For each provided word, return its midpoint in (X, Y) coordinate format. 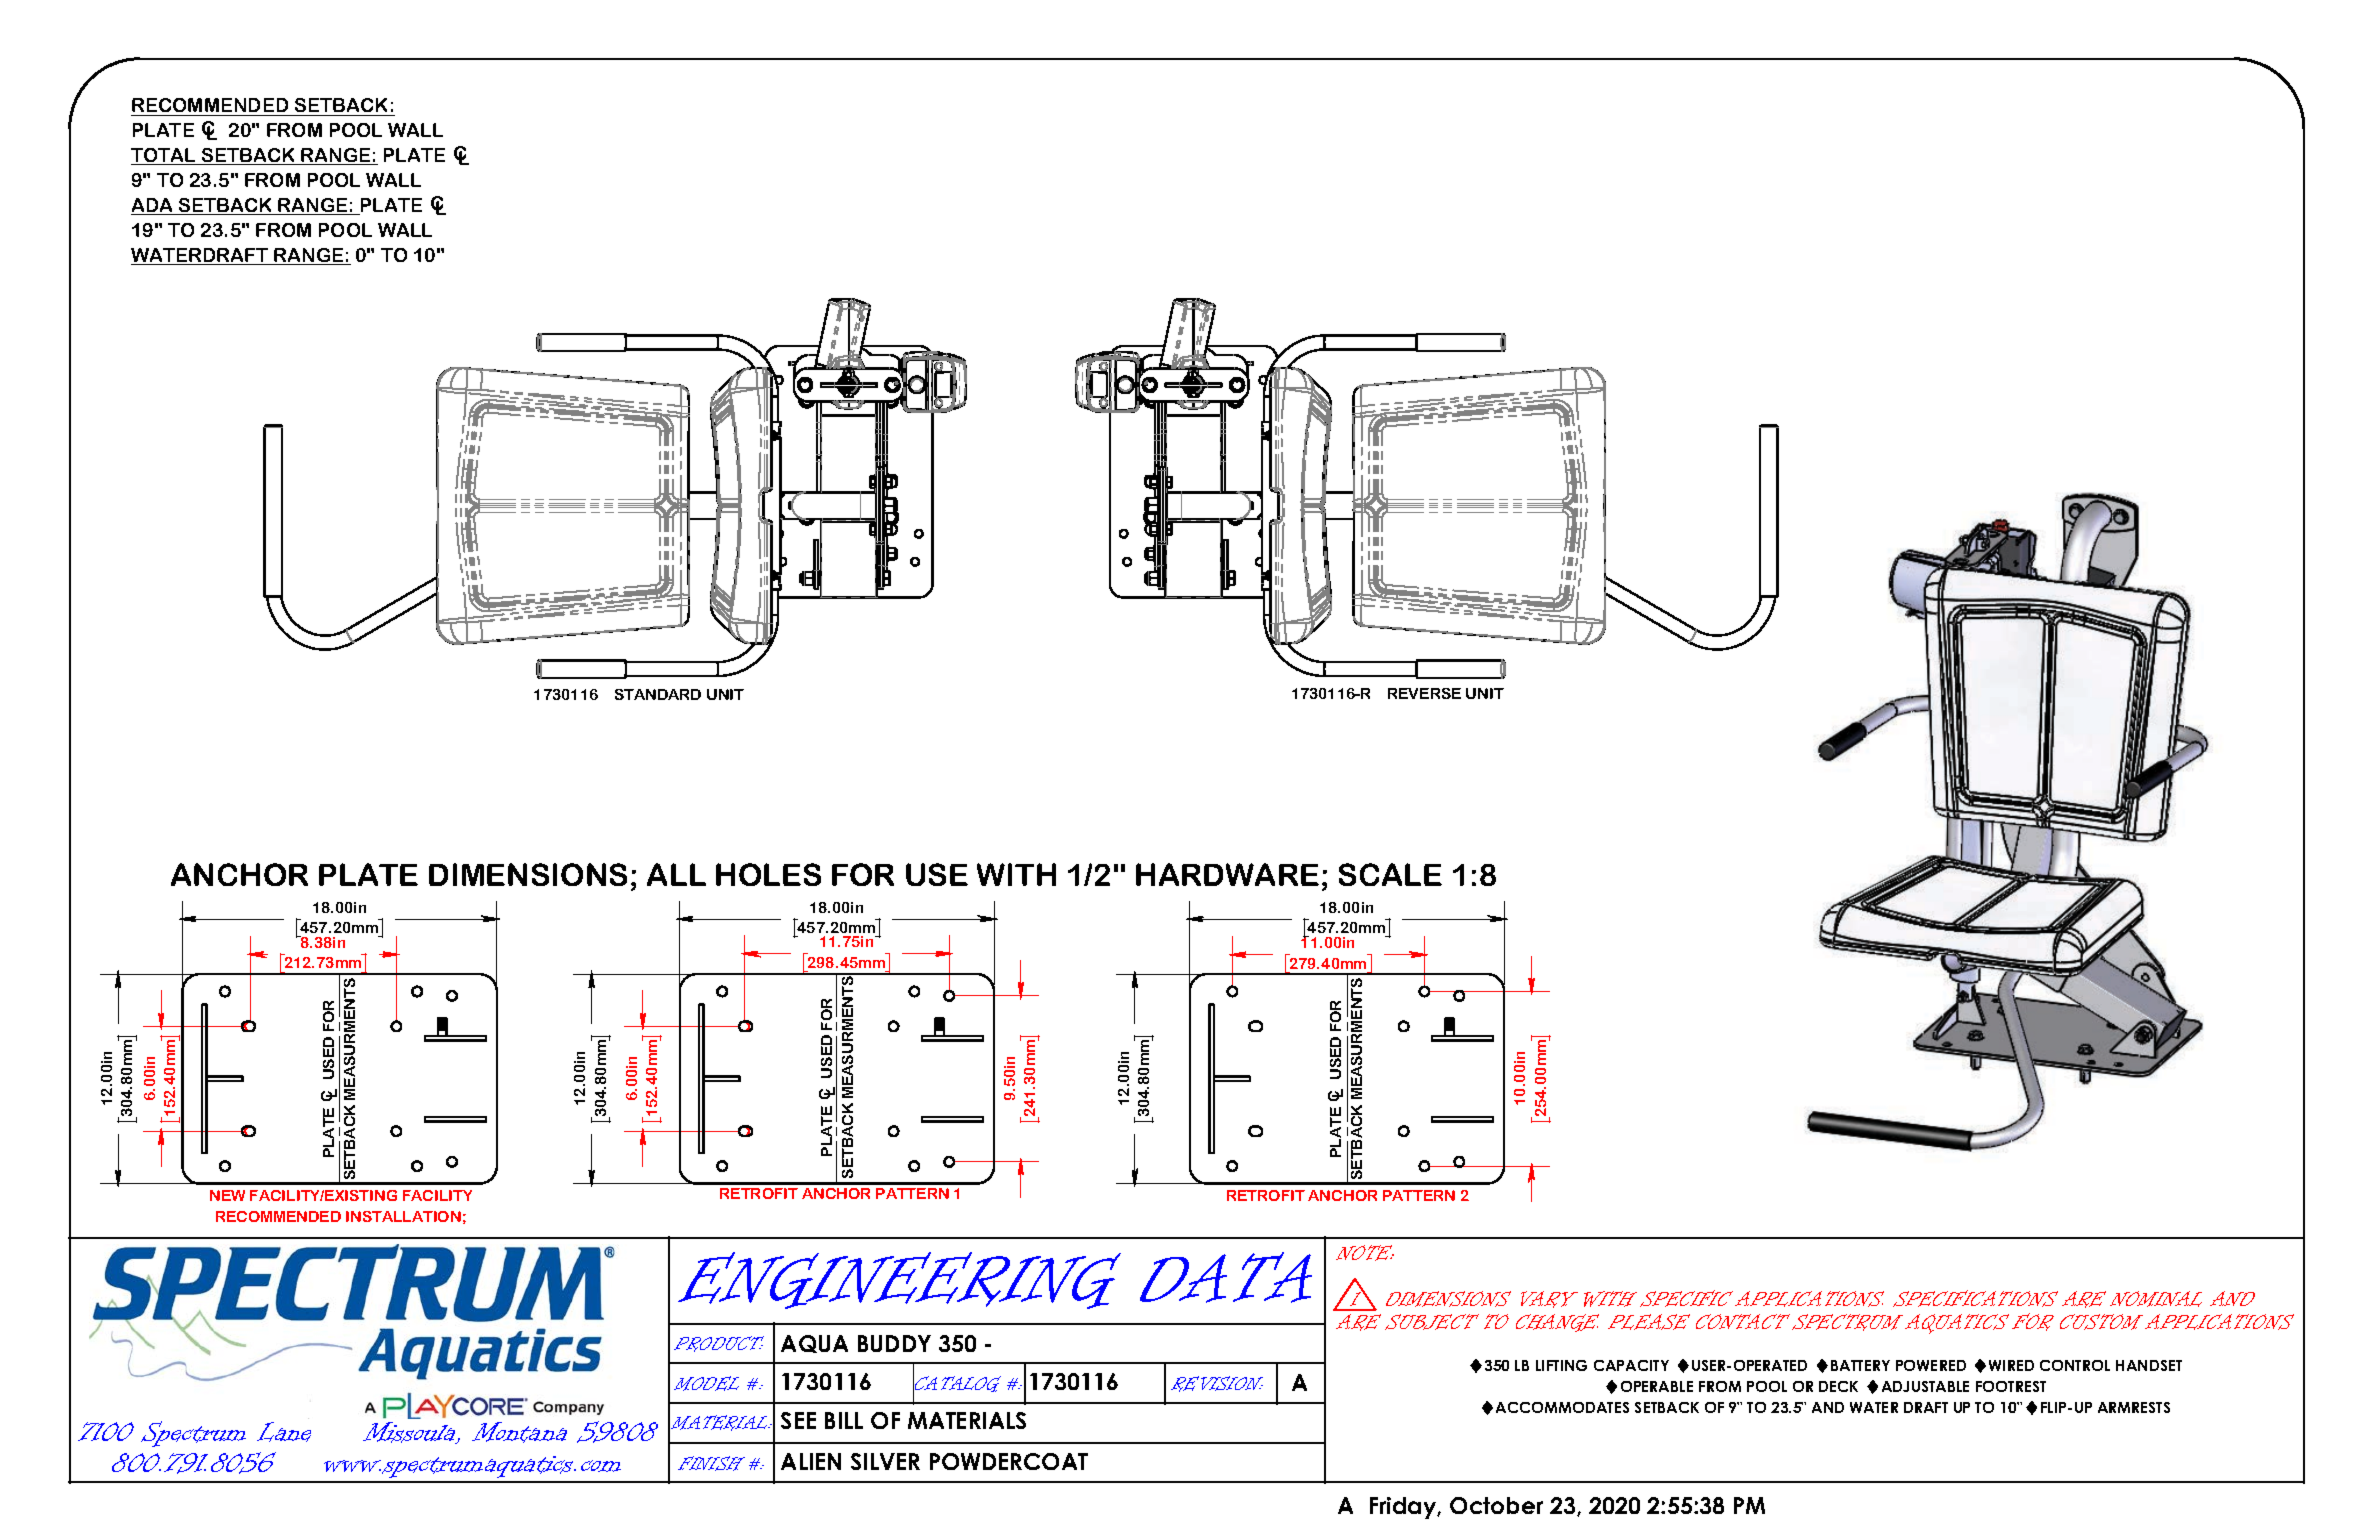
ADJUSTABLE (1925, 1386)
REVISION (1217, 1384)
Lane (284, 1432)
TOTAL (165, 156)
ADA (153, 206)
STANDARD (658, 694)
